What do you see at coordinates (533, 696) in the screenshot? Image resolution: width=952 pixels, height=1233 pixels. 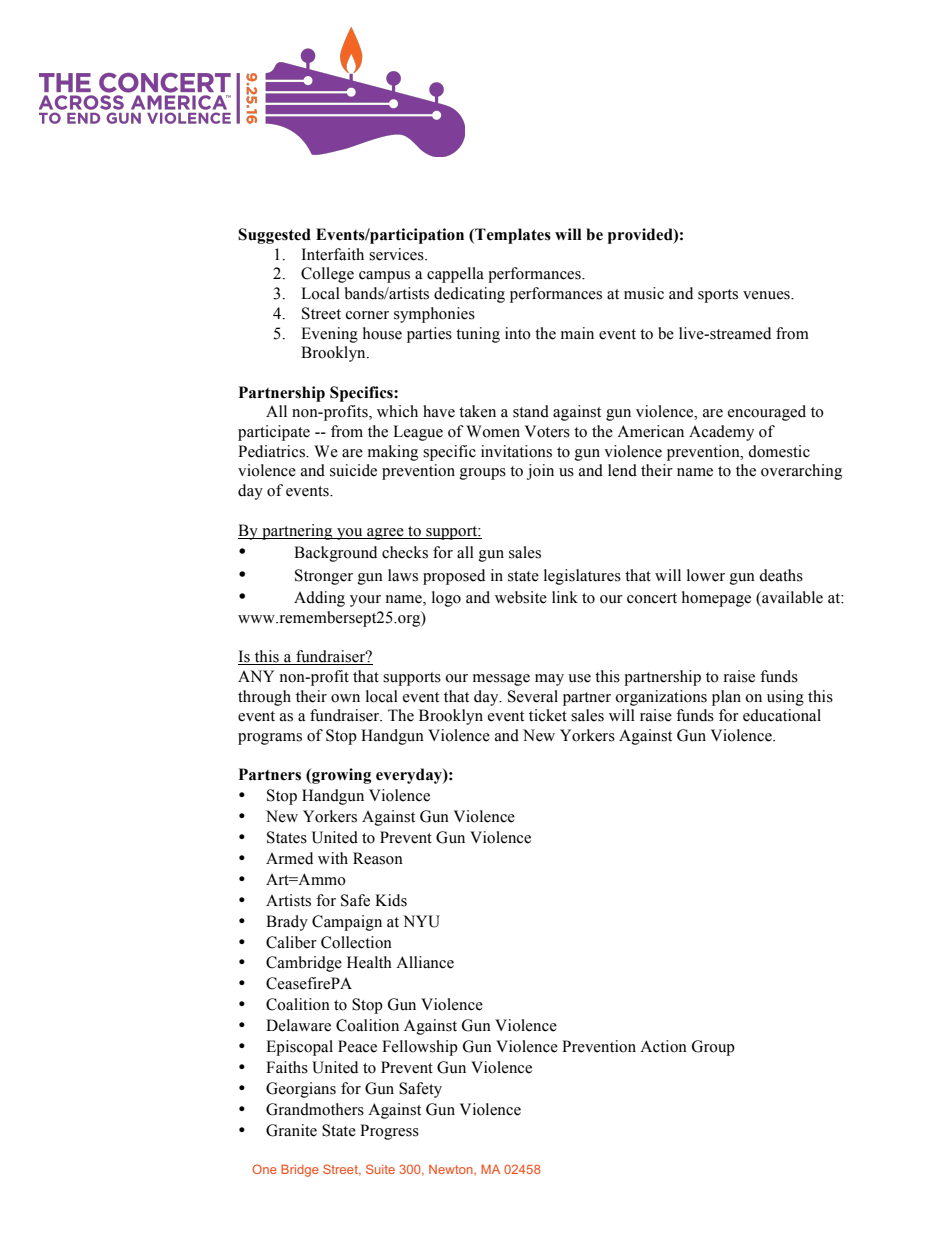 I see `Several` at bounding box center [533, 696].
